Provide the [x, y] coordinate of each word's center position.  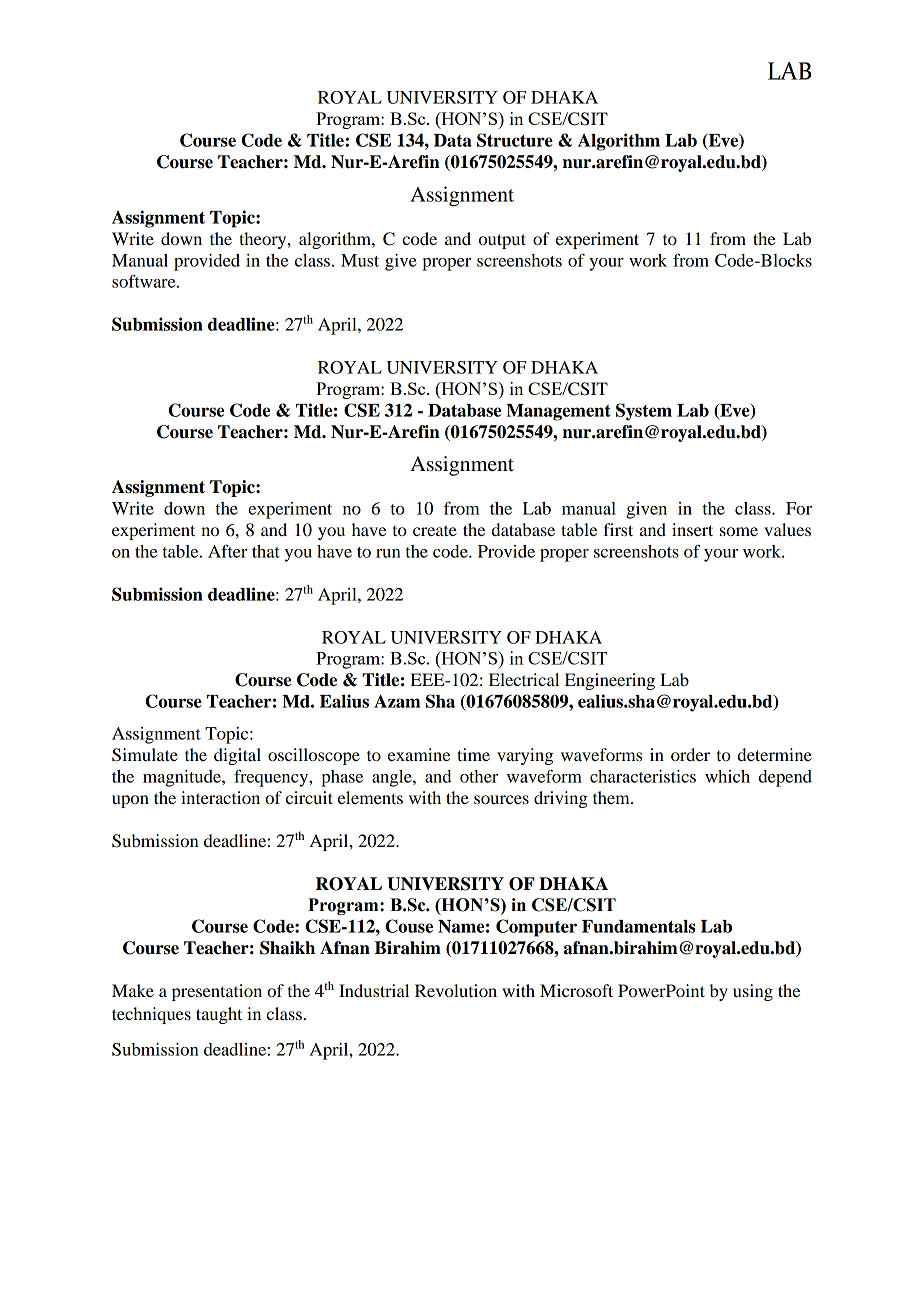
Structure [515, 140]
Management [558, 412]
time [473, 754]
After [227, 551]
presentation [217, 992]
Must [360, 260]
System [644, 412]
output [502, 241]
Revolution [456, 990]
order [690, 754]
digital [237, 756]
